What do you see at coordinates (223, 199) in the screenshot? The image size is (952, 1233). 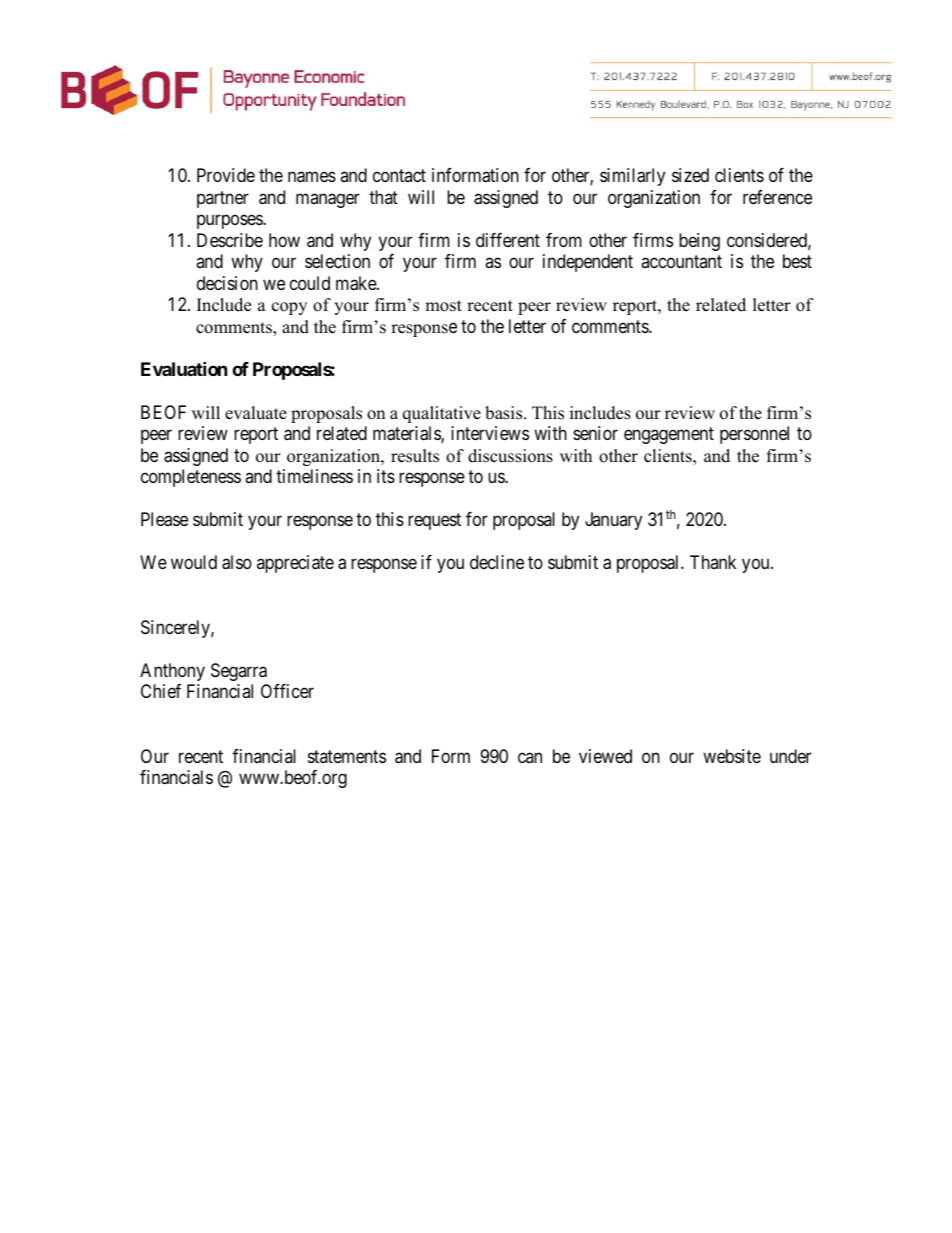 I see `partner` at bounding box center [223, 199].
